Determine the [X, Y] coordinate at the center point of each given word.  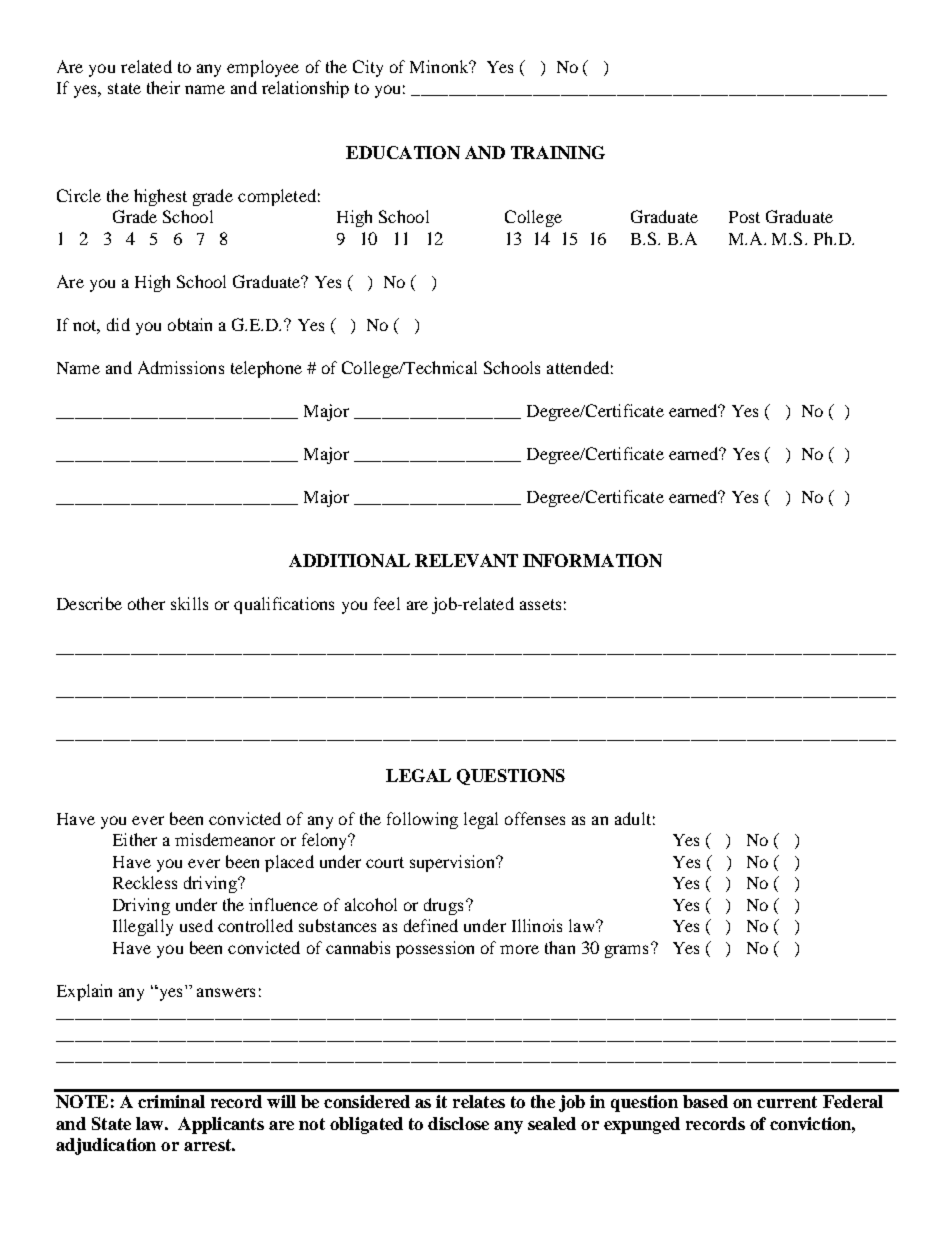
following [422, 820]
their [163, 87]
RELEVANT [466, 560]
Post [744, 217]
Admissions [181, 367]
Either [135, 839]
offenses [535, 818]
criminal [171, 1101]
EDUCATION [403, 152]
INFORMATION [592, 560]
